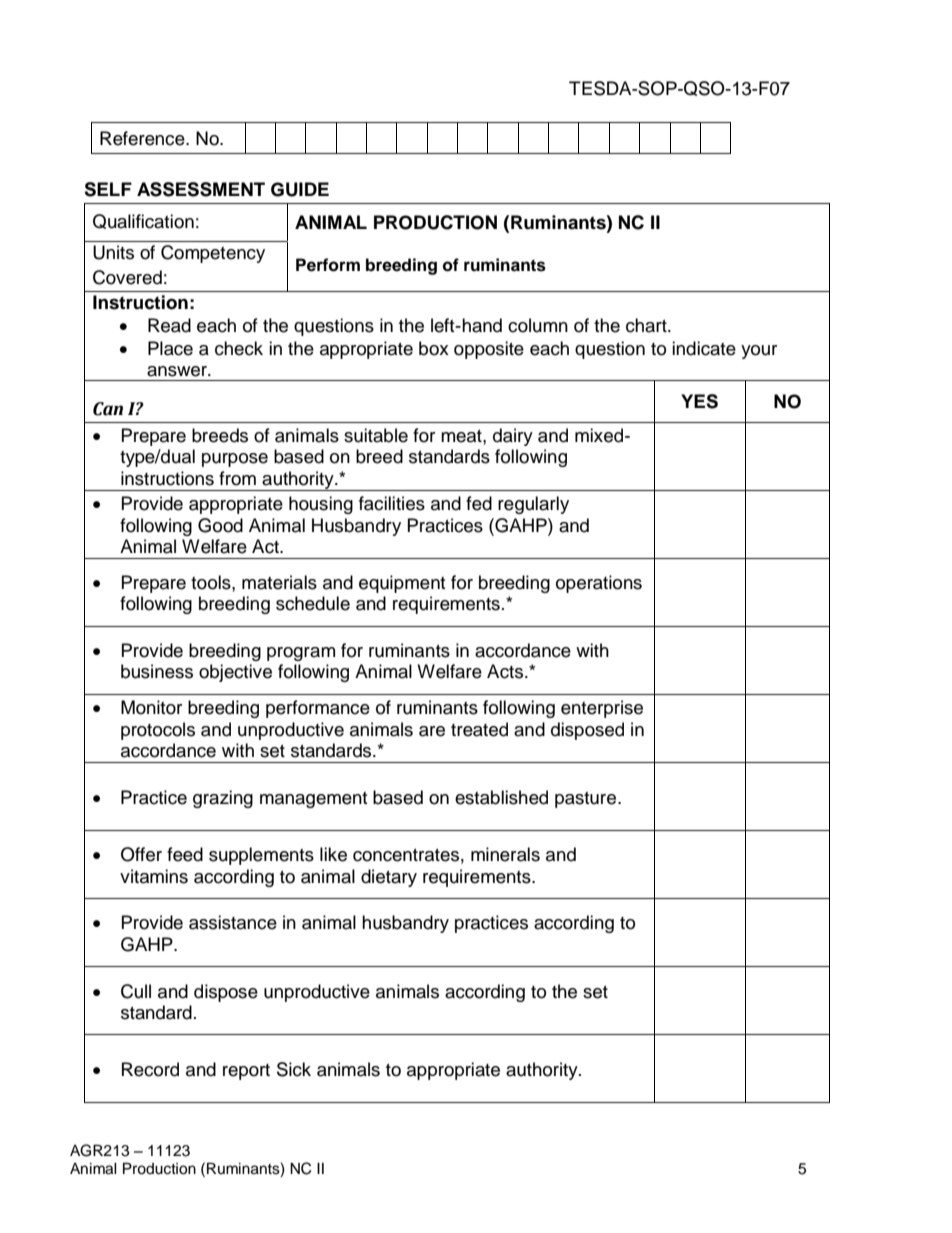 Image resolution: width=952 pixels, height=1233 pixels. I want to click on equipment, so click(402, 584).
